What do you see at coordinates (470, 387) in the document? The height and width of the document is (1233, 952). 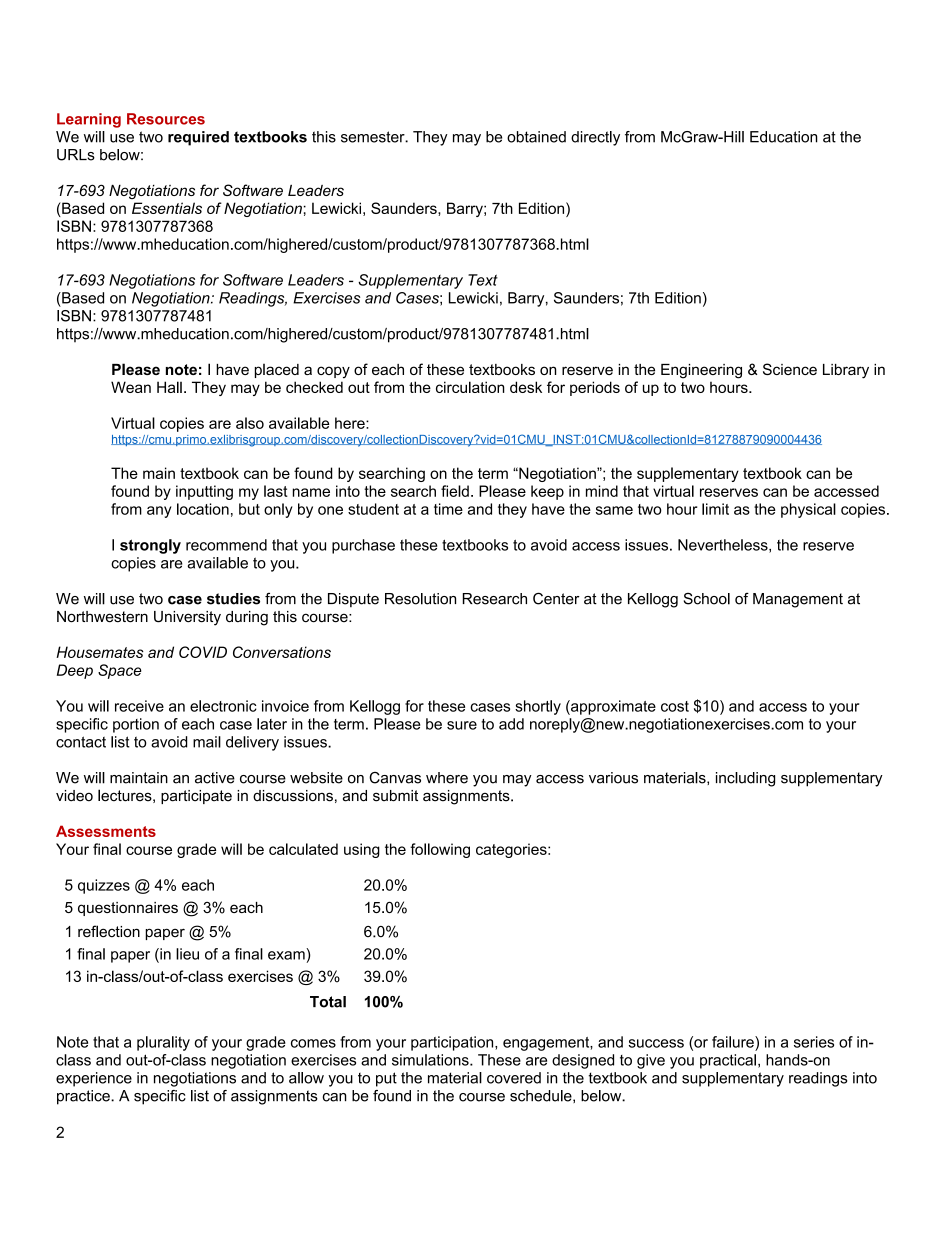 I see `circulation` at bounding box center [470, 387].
